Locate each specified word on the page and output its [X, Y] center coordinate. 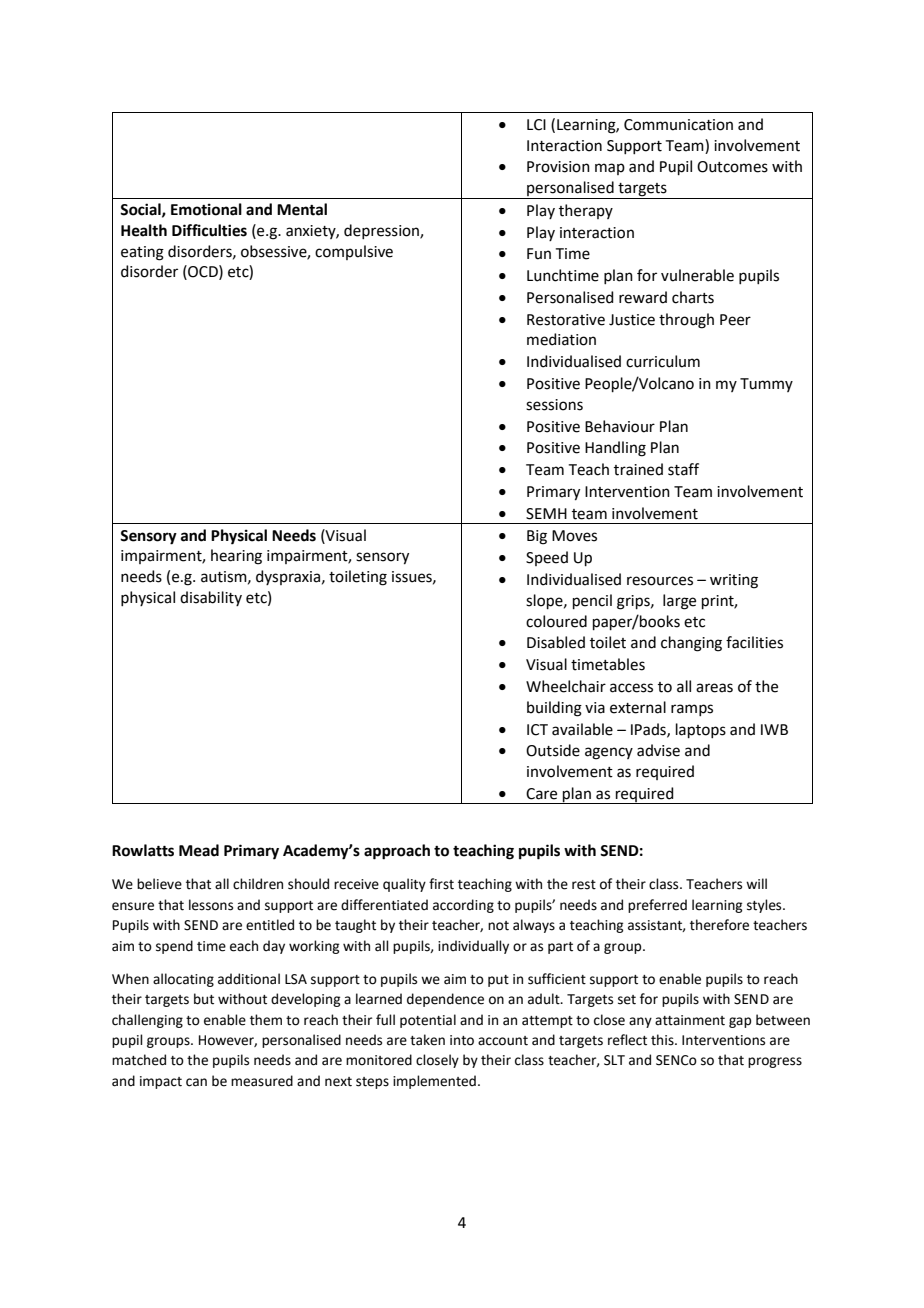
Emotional [206, 209]
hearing [236, 557]
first [441, 884]
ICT [537, 730]
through [686, 321]
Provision [558, 167]
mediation [561, 339]
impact [161, 1082]
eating [142, 253]
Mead [199, 850]
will [756, 883]
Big [537, 537]
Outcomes [732, 167]
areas [714, 688]
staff [683, 469]
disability [211, 598]
